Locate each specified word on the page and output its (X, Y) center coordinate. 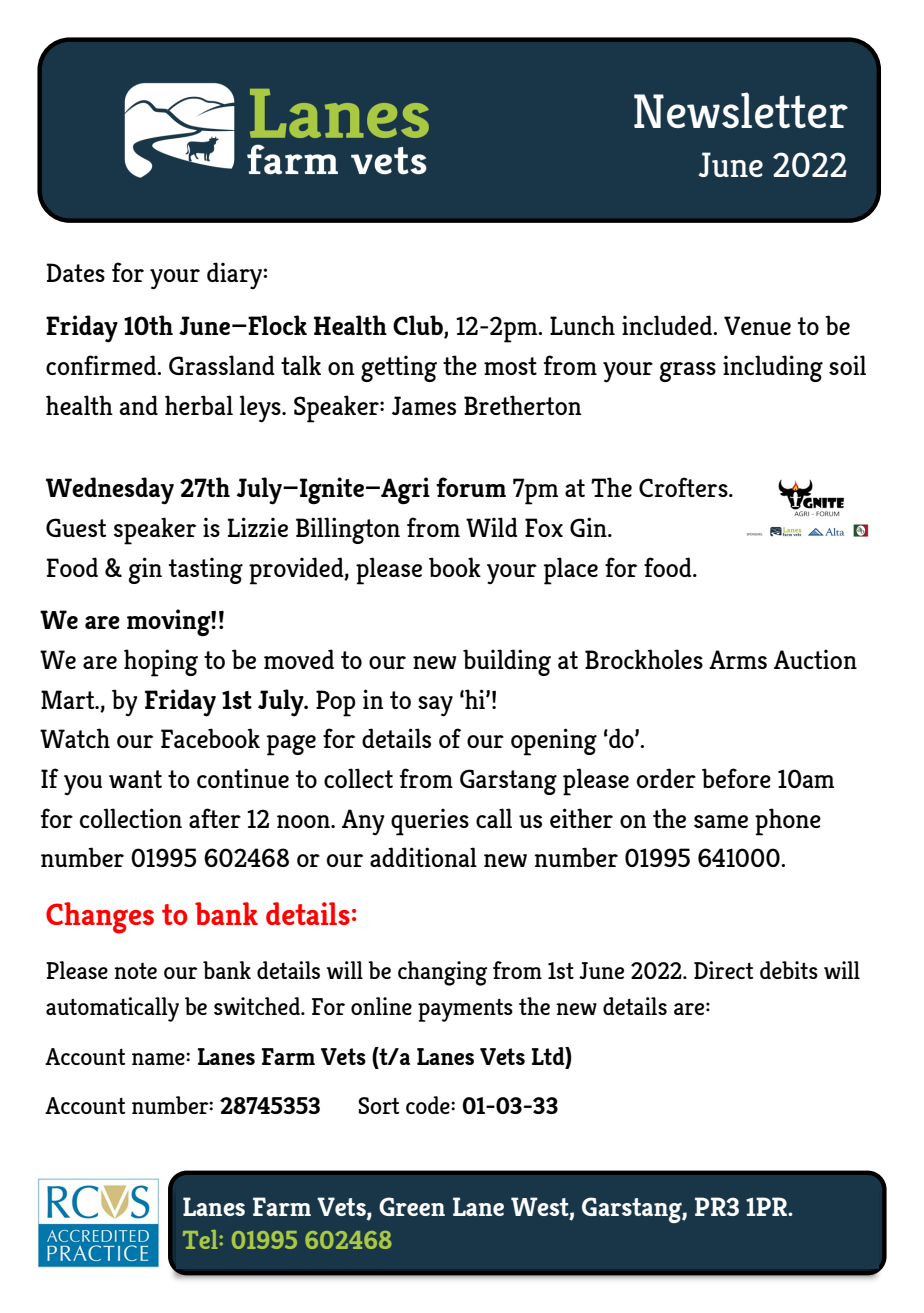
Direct (723, 970)
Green (412, 1206)
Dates (75, 272)
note (135, 971)
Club (419, 326)
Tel (201, 1239)
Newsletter (741, 110)
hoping (161, 663)
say (435, 706)
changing (442, 973)
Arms (738, 659)
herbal (199, 405)
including (773, 368)
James (424, 405)
